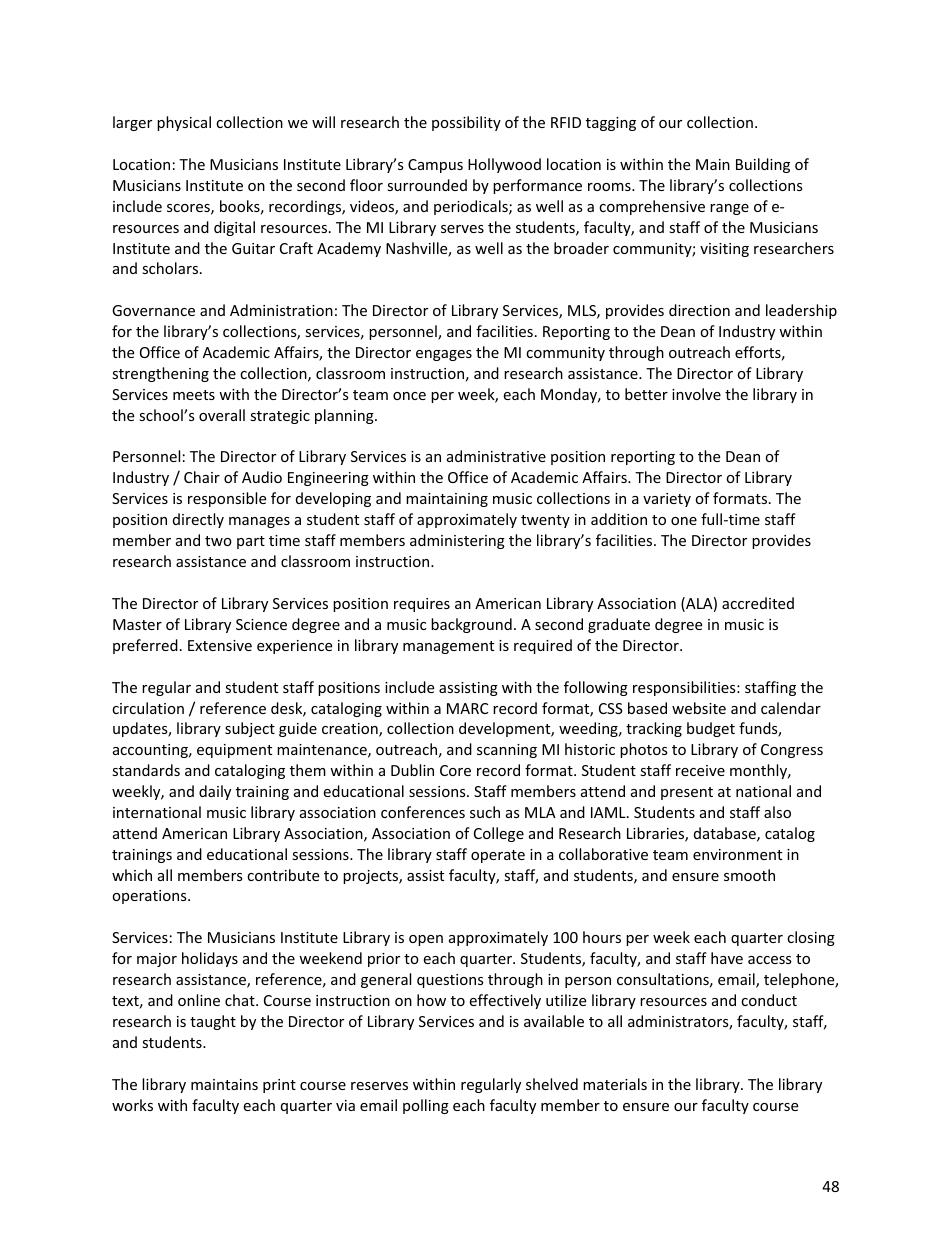  Describe the element at coordinates (763, 165) in the page. I see `Building` at that location.
